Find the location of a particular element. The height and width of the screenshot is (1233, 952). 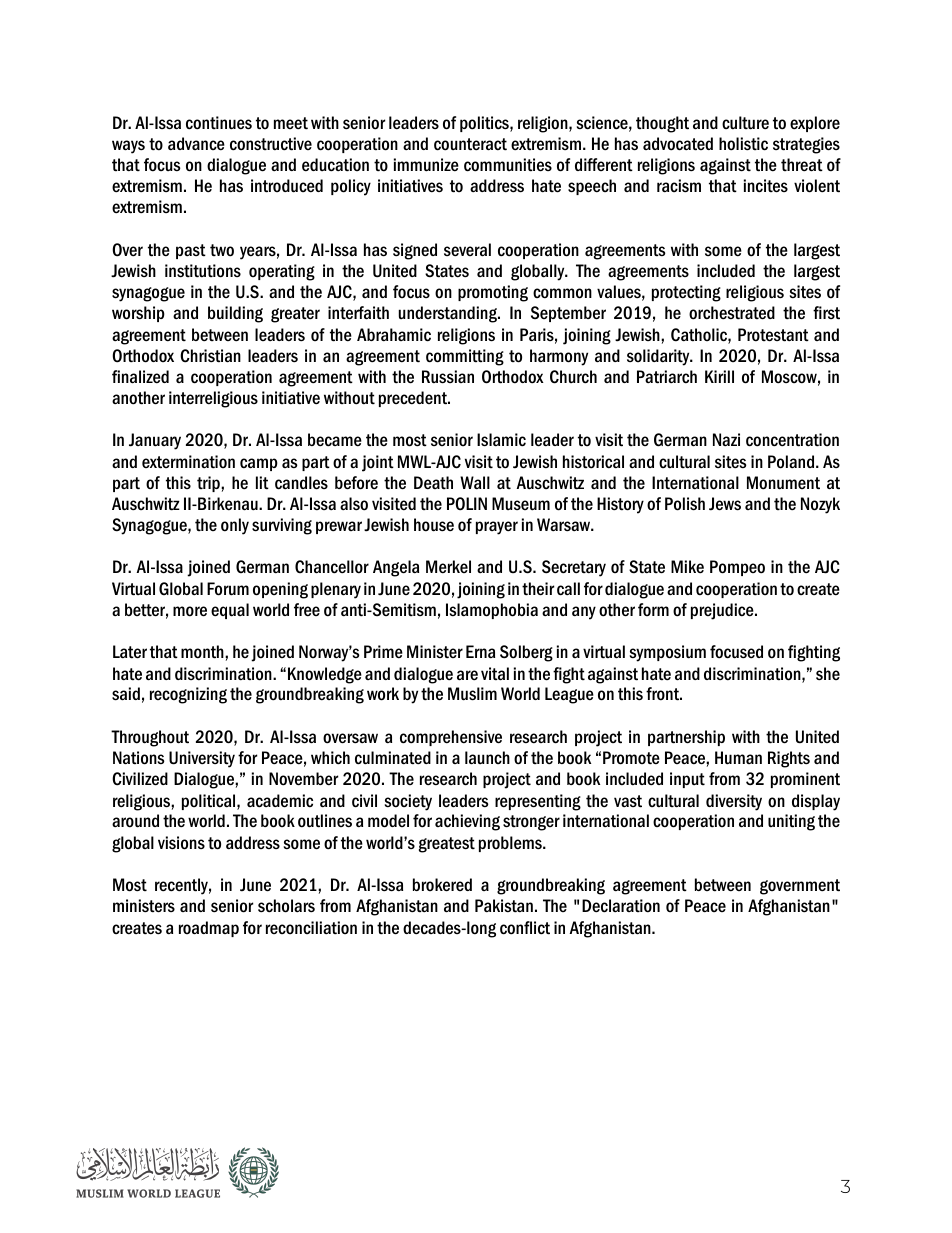

committing is located at coordinates (465, 357).
